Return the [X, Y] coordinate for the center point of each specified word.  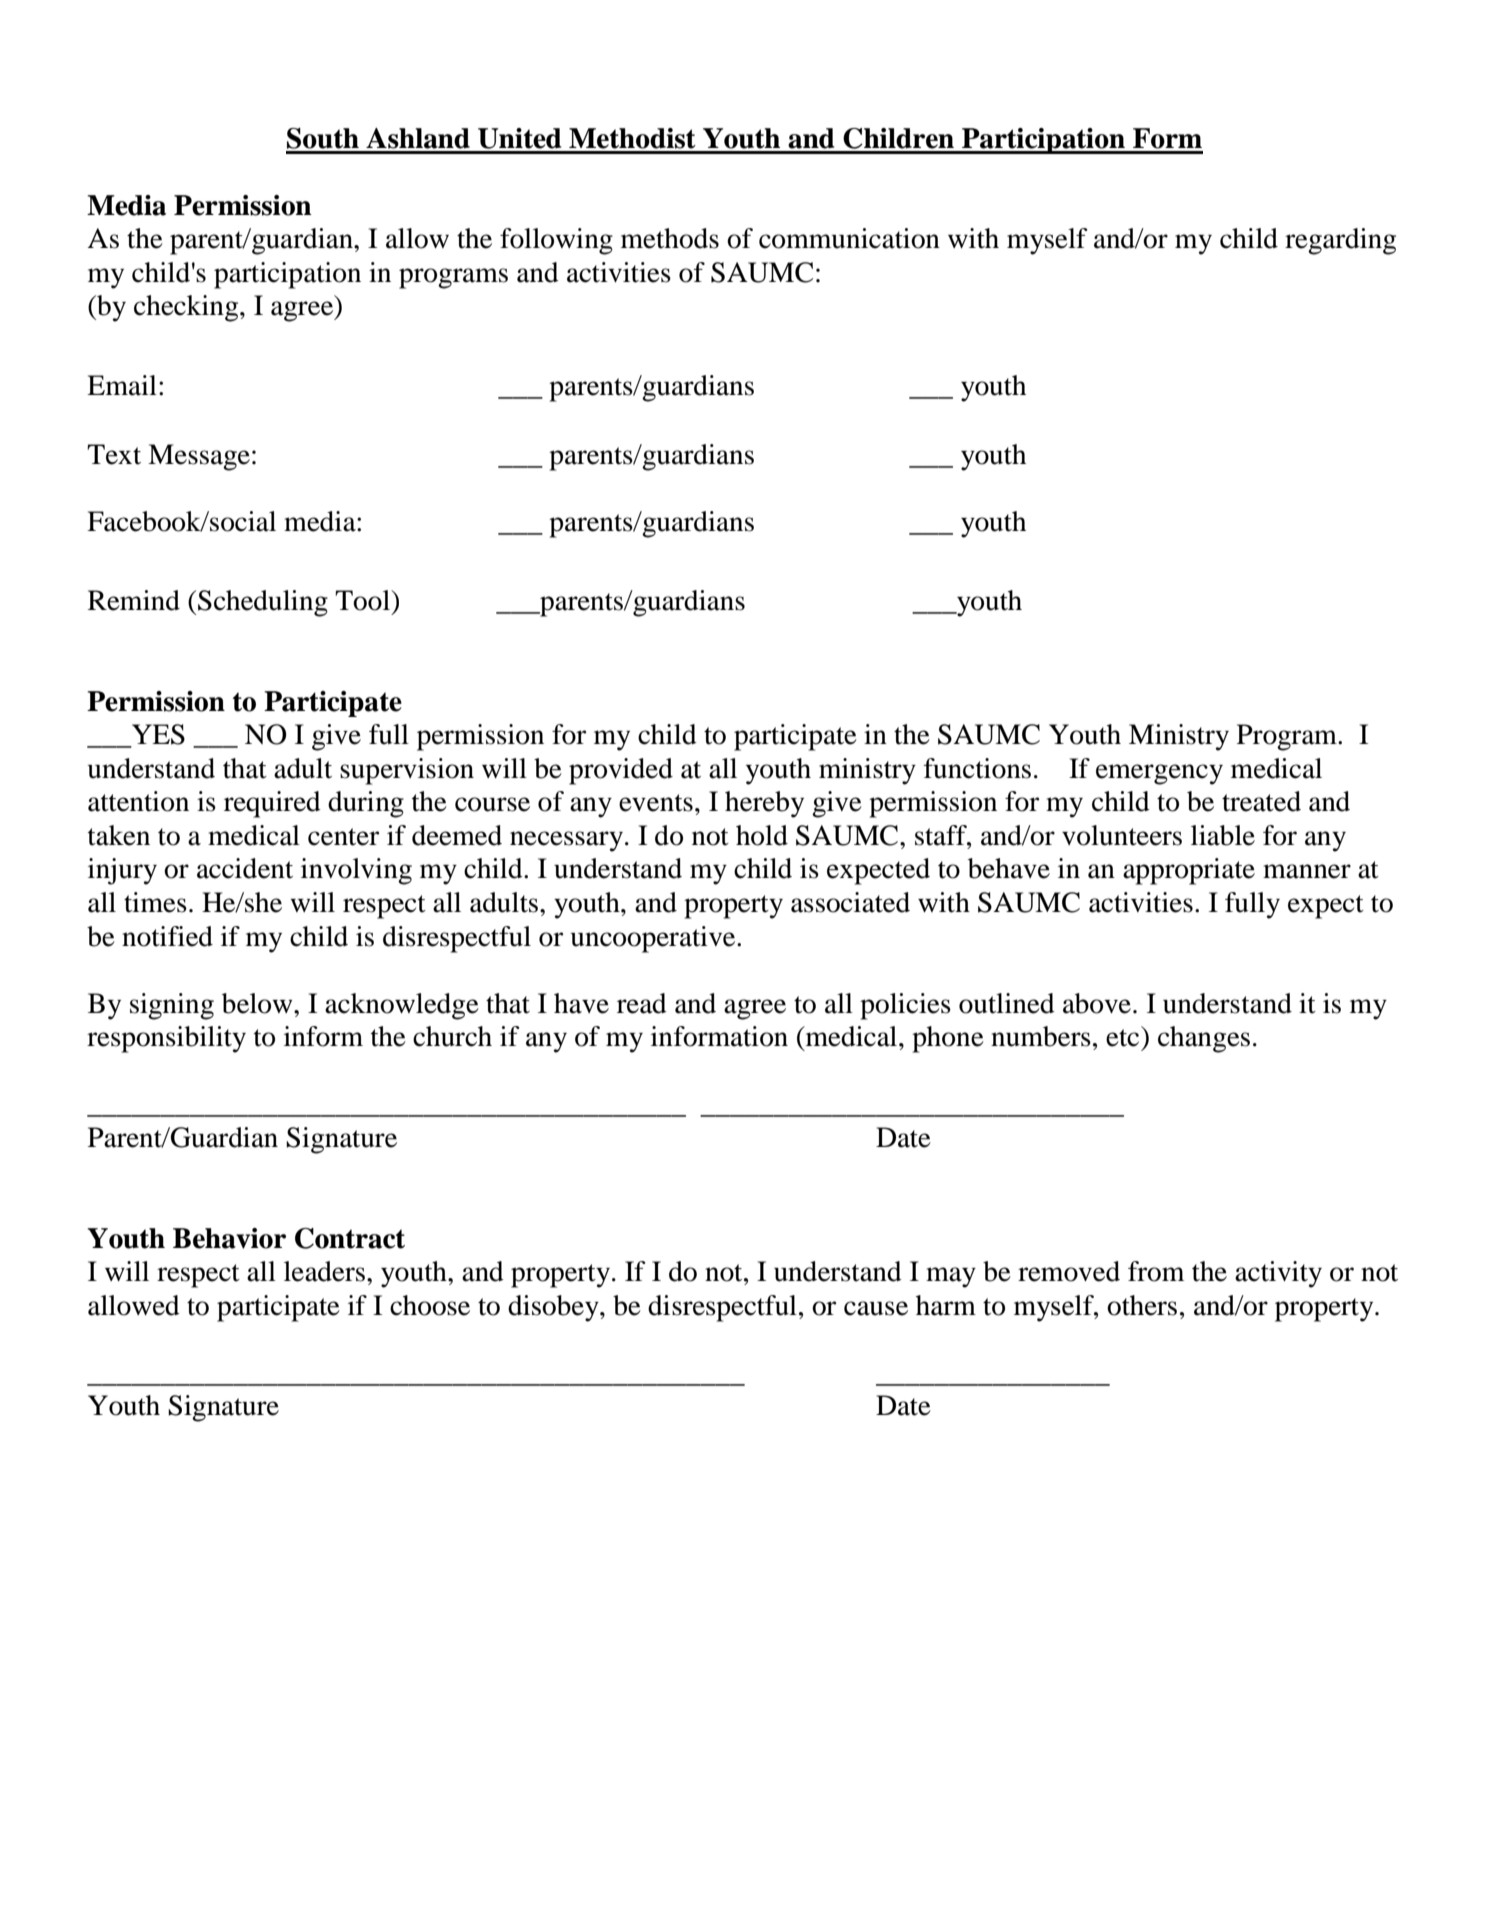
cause [876, 1308]
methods [670, 238]
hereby [764, 804]
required [272, 804]
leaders [324, 1271]
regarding [1340, 241]
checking [187, 308]
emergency [1159, 774]
